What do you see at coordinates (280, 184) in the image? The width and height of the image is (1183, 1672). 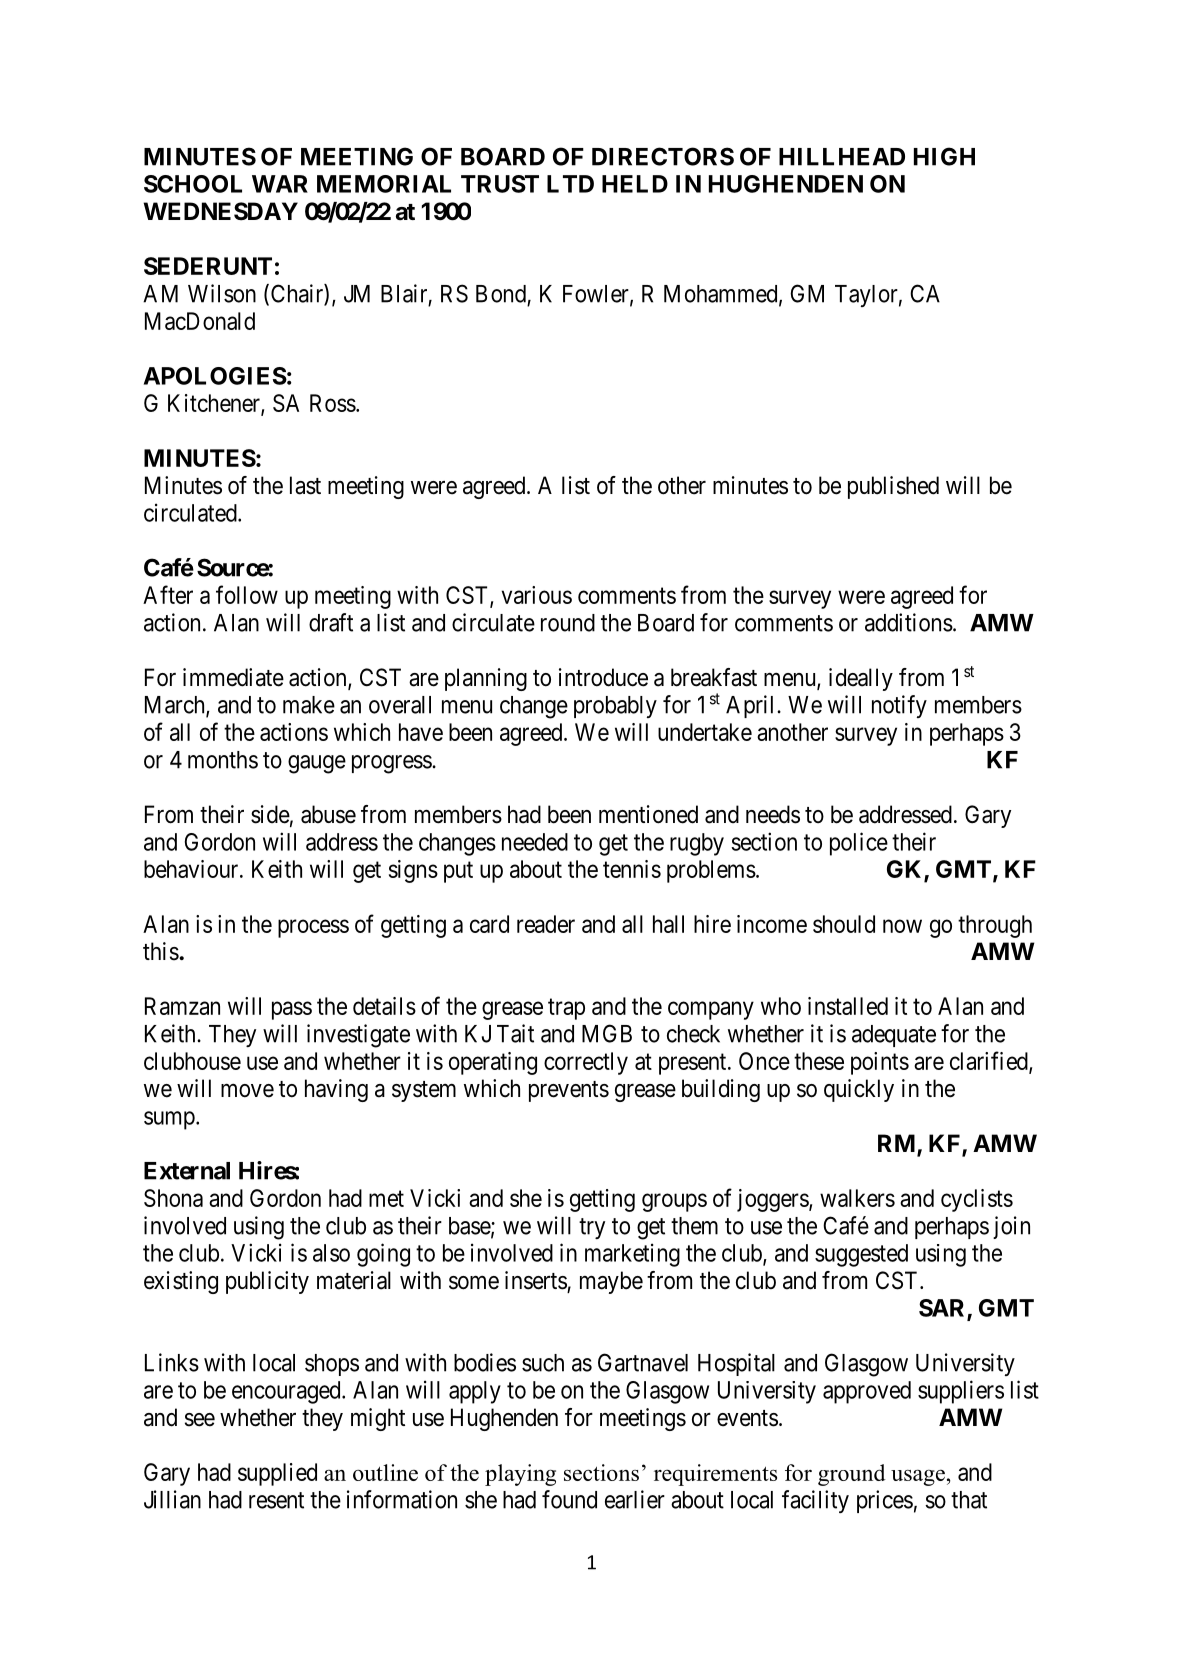 I see `WAR` at bounding box center [280, 184].
